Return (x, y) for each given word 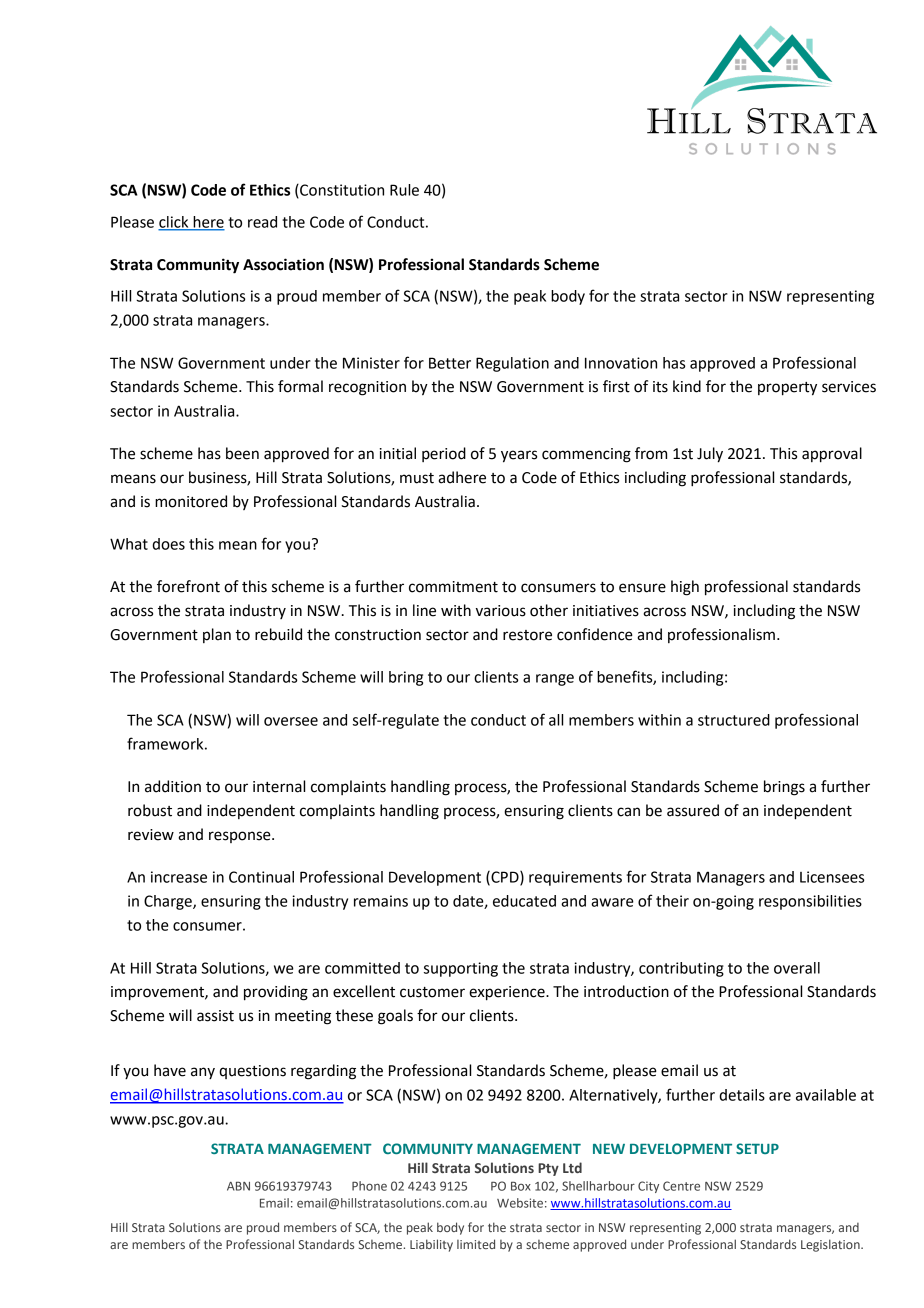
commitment (453, 587)
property (787, 389)
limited (476, 1244)
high (685, 588)
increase (179, 877)
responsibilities (810, 902)
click (174, 223)
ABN (238, 1186)
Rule (404, 190)
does (168, 544)
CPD (505, 878)
